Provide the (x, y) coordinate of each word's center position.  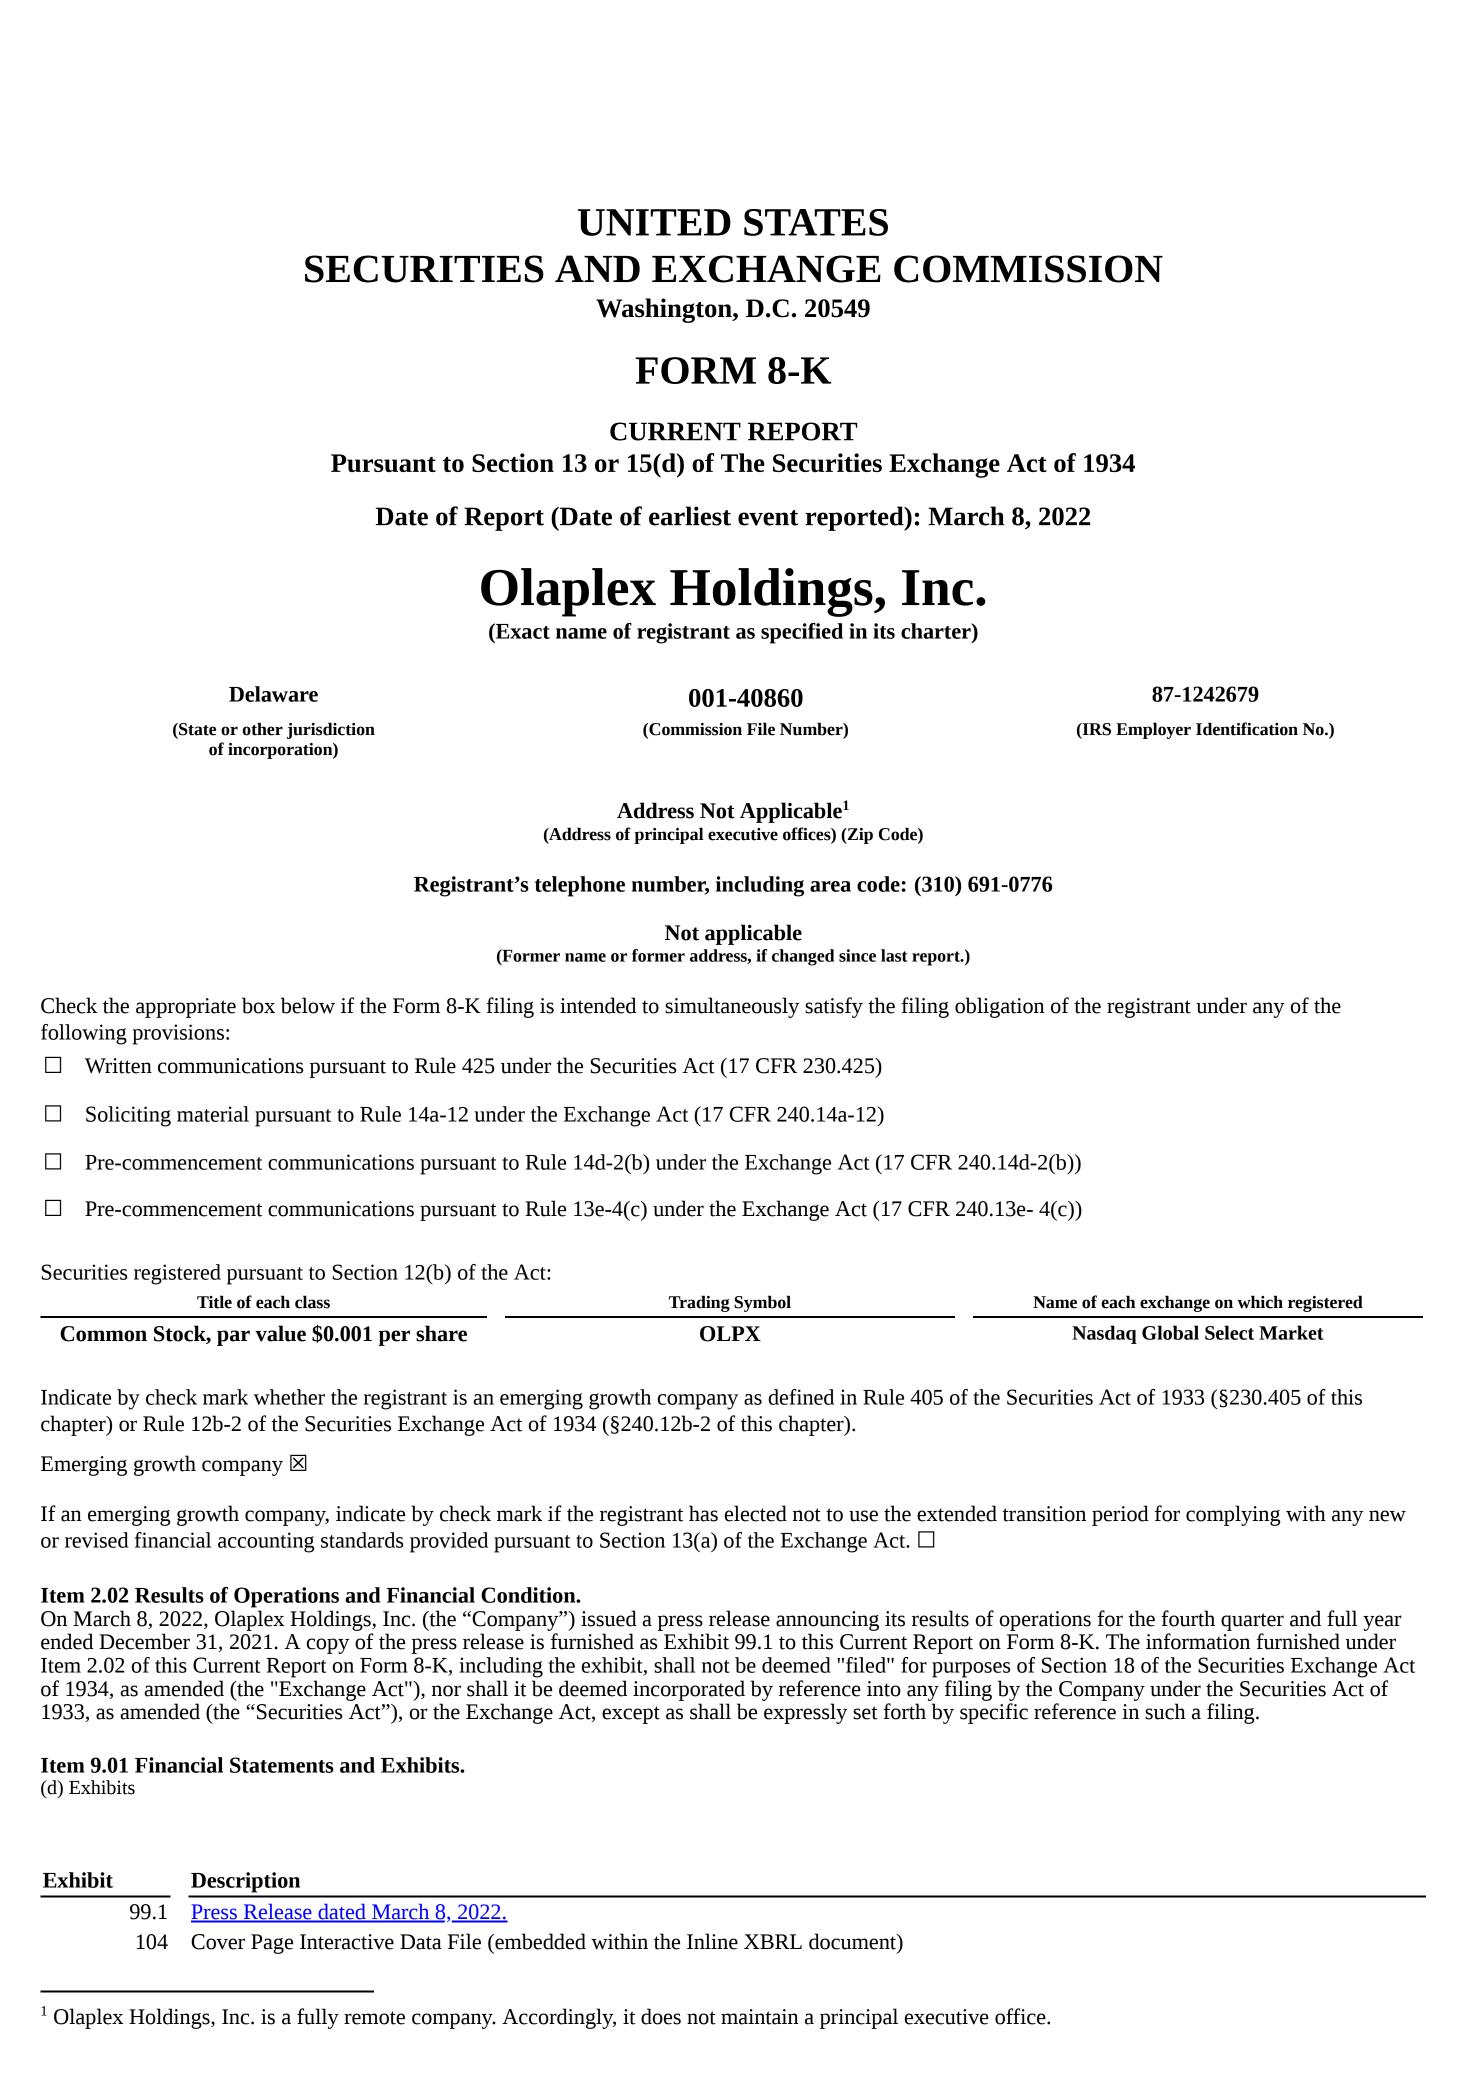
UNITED (654, 222)
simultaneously (732, 1007)
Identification (1247, 729)
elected (756, 1513)
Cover (218, 1942)
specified (802, 633)
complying (1233, 1515)
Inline (712, 1941)
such (1165, 1711)
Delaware (273, 694)
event (768, 518)
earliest (690, 516)
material (213, 1114)
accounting (266, 1542)
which (1260, 1302)
